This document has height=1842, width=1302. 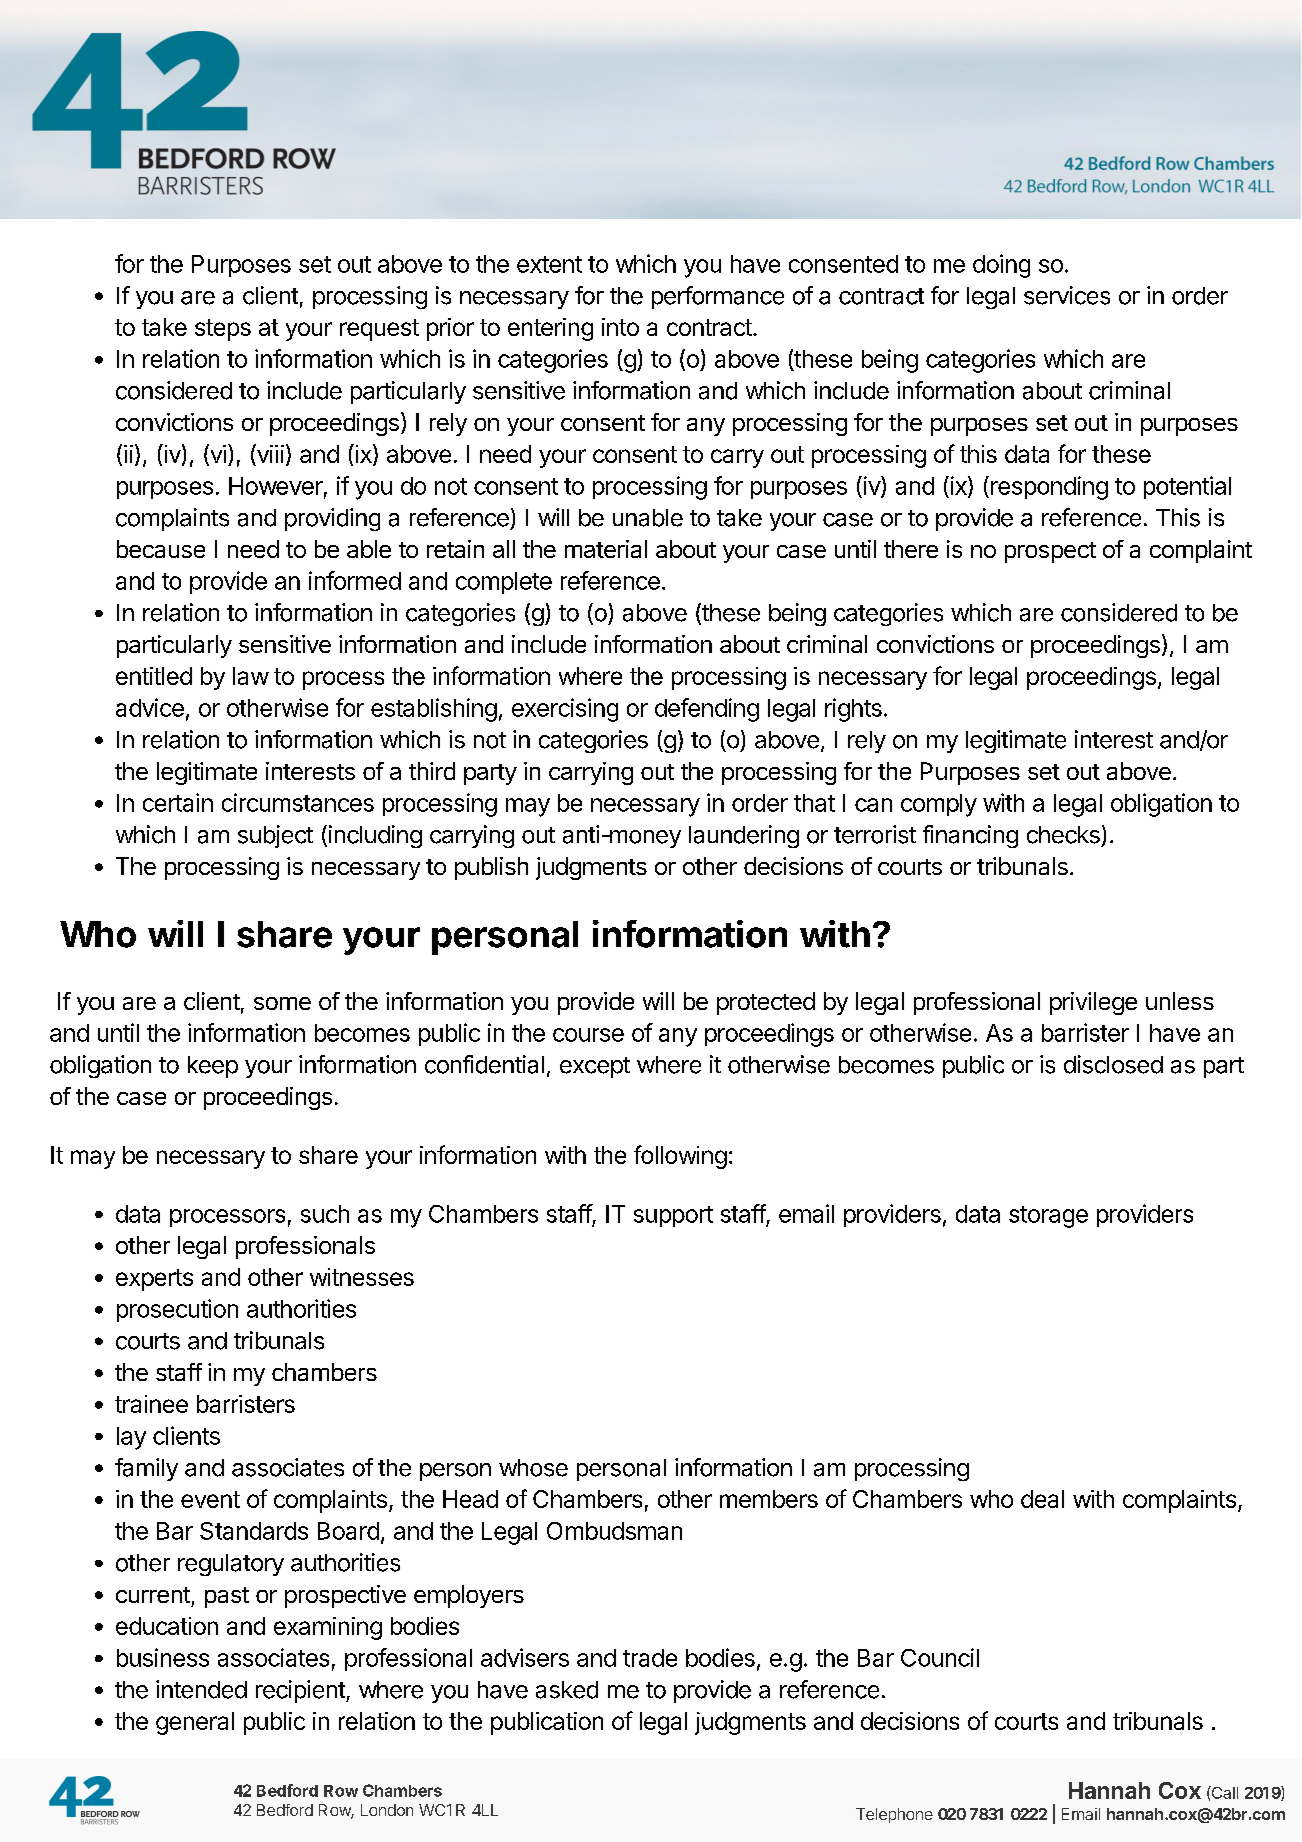 I want to click on steps, so click(x=223, y=330).
